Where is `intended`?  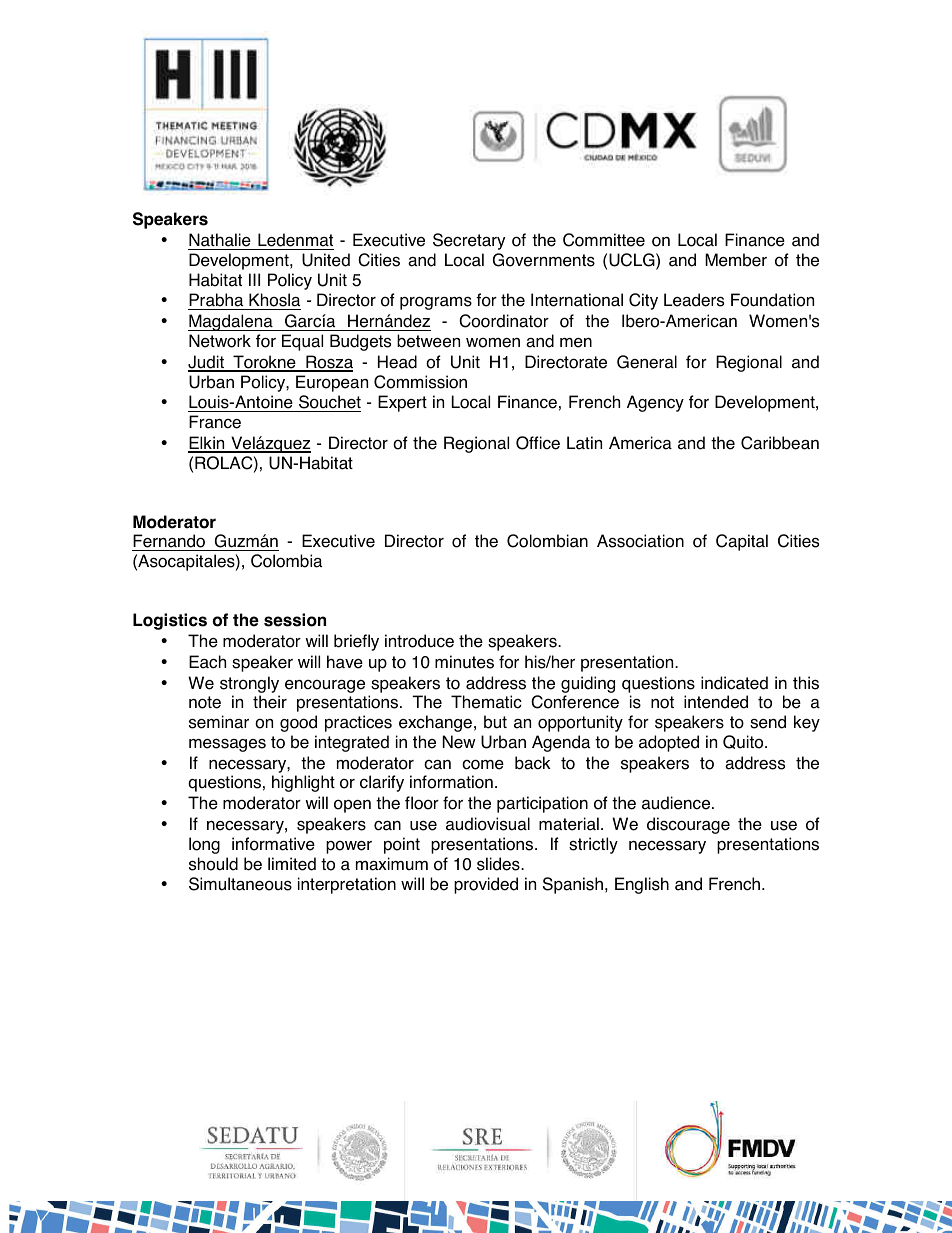
intended is located at coordinates (716, 702).
